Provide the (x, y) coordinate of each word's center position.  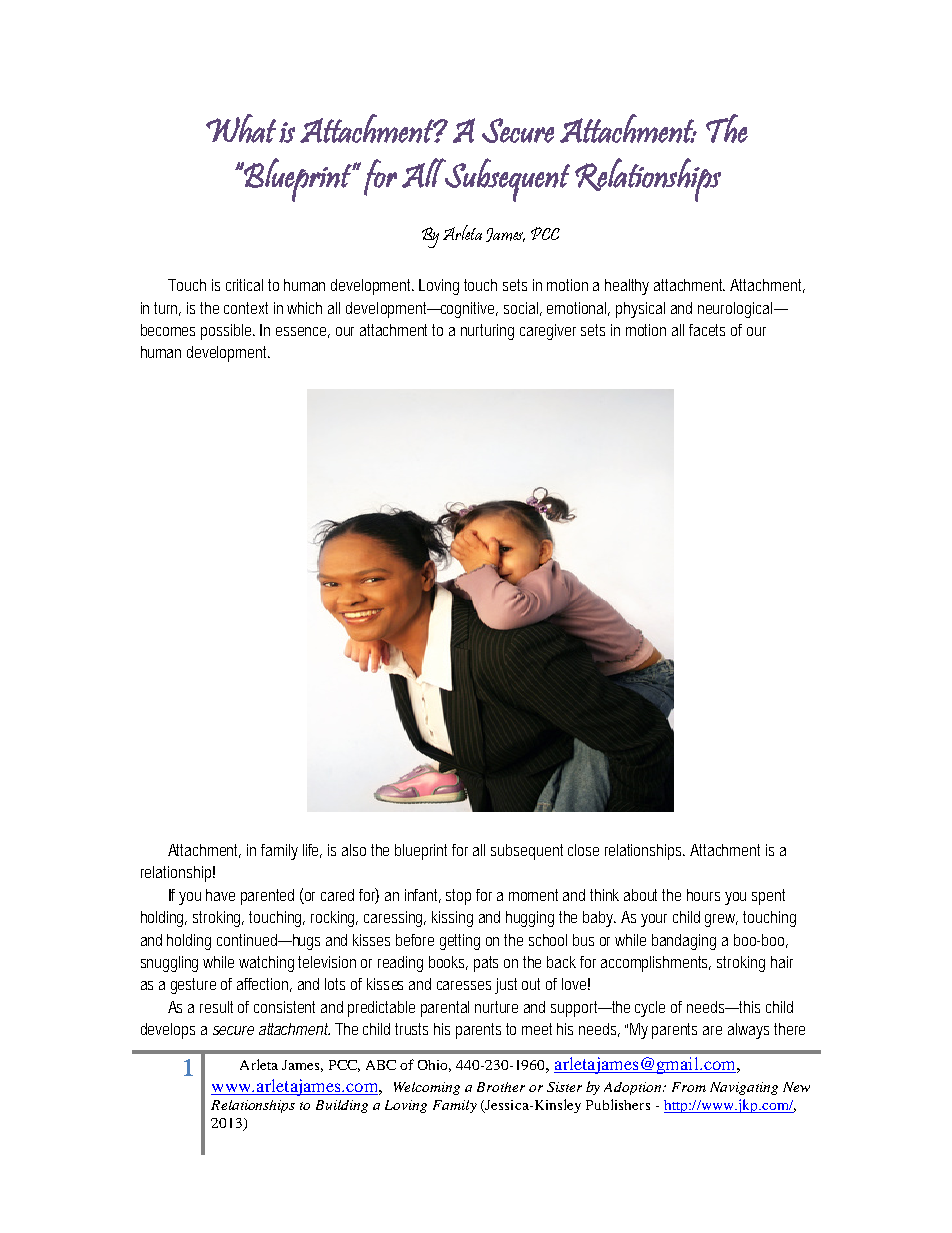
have (220, 895)
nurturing (487, 332)
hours (703, 895)
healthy (627, 287)
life (312, 851)
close (583, 850)
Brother (501, 1087)
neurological (737, 310)
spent (768, 897)
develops (168, 1031)
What (241, 128)
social (523, 309)
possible (228, 332)
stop (461, 897)
